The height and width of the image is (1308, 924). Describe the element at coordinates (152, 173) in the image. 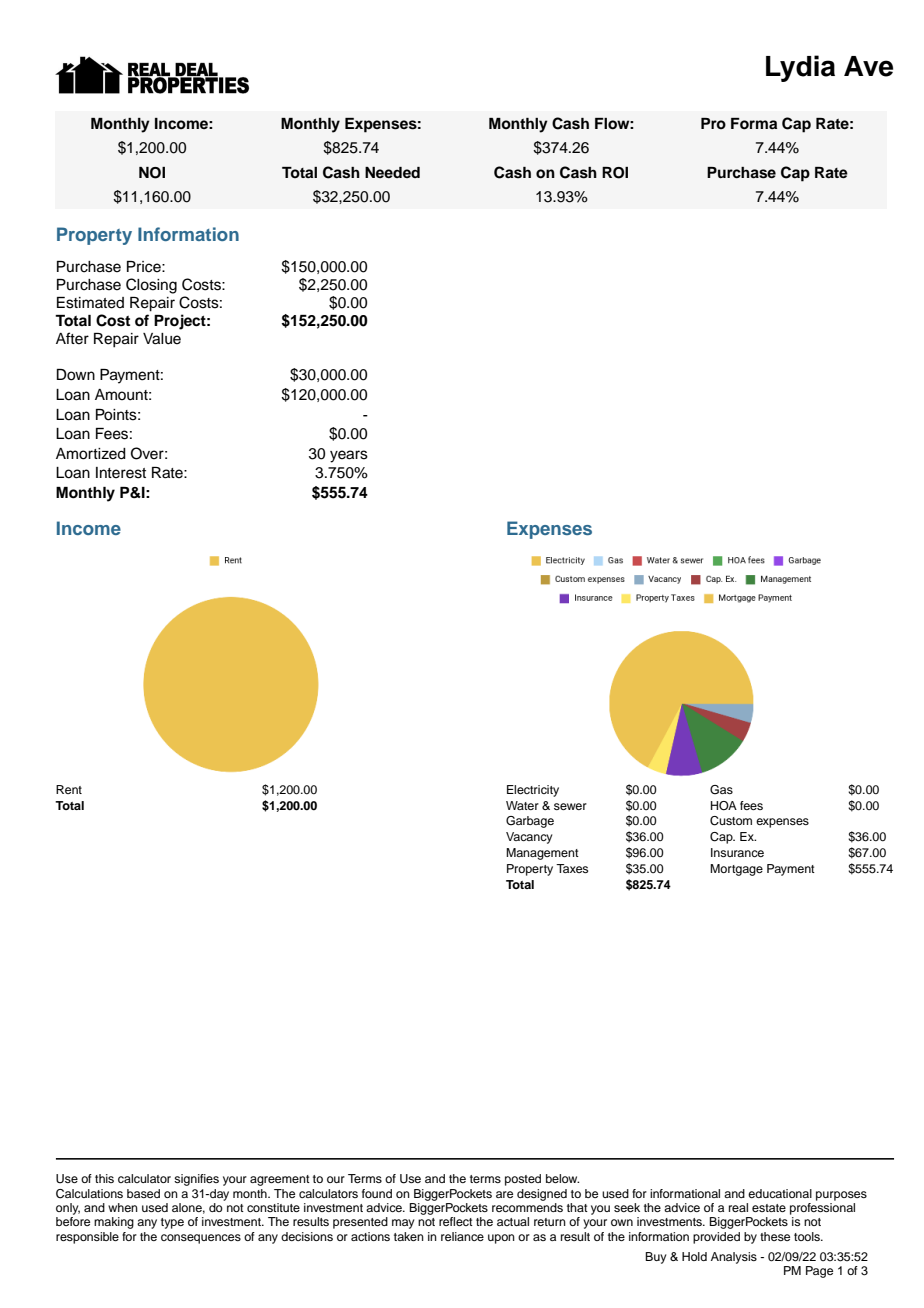

I see `NOI` at that location.
